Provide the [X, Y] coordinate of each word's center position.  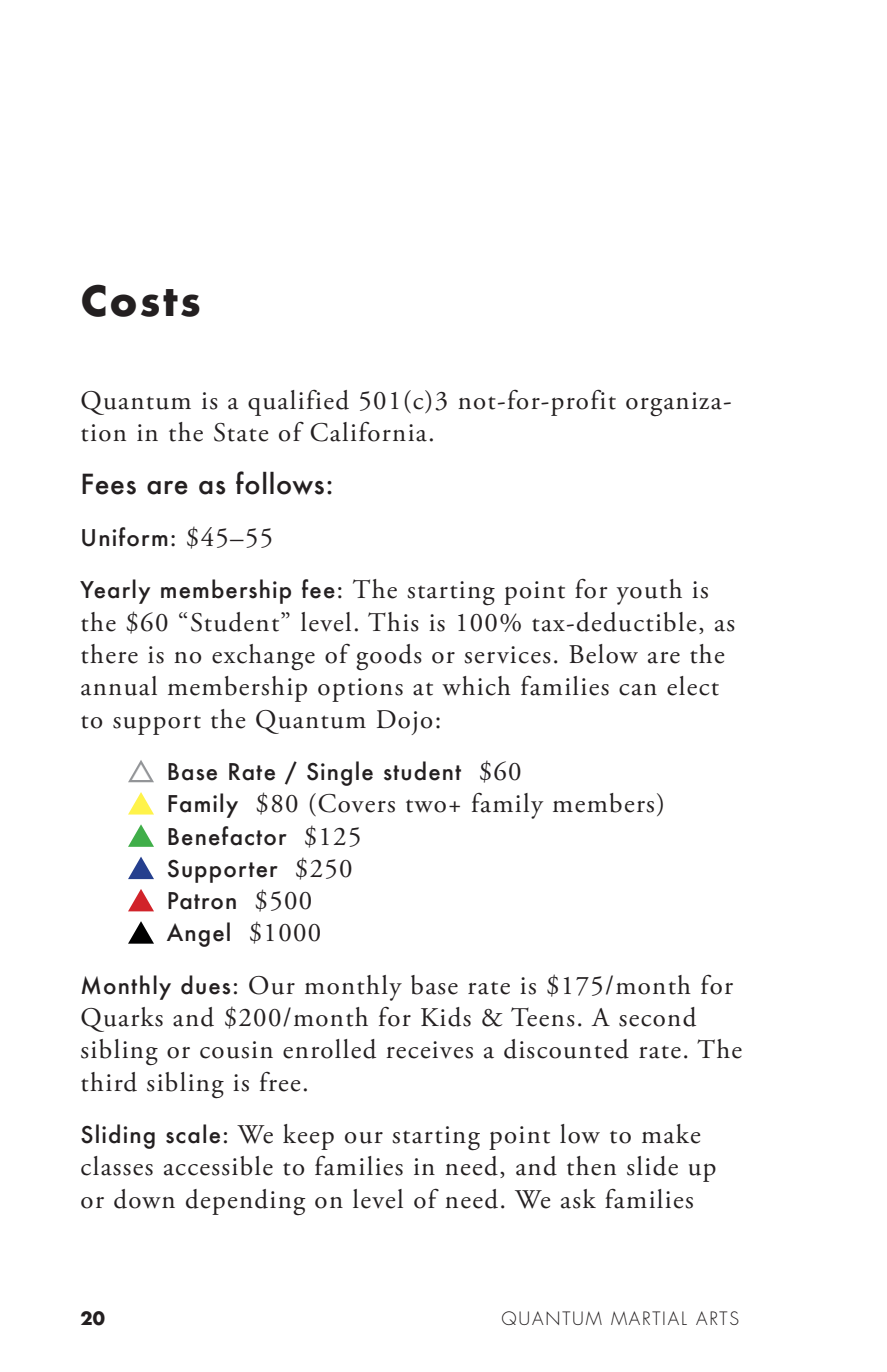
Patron [202, 901]
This [393, 622]
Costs [141, 300]
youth [649, 592]
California [368, 431]
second [657, 1017]
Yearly [115, 591]
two [426, 806]
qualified [298, 403]
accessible [218, 1166]
